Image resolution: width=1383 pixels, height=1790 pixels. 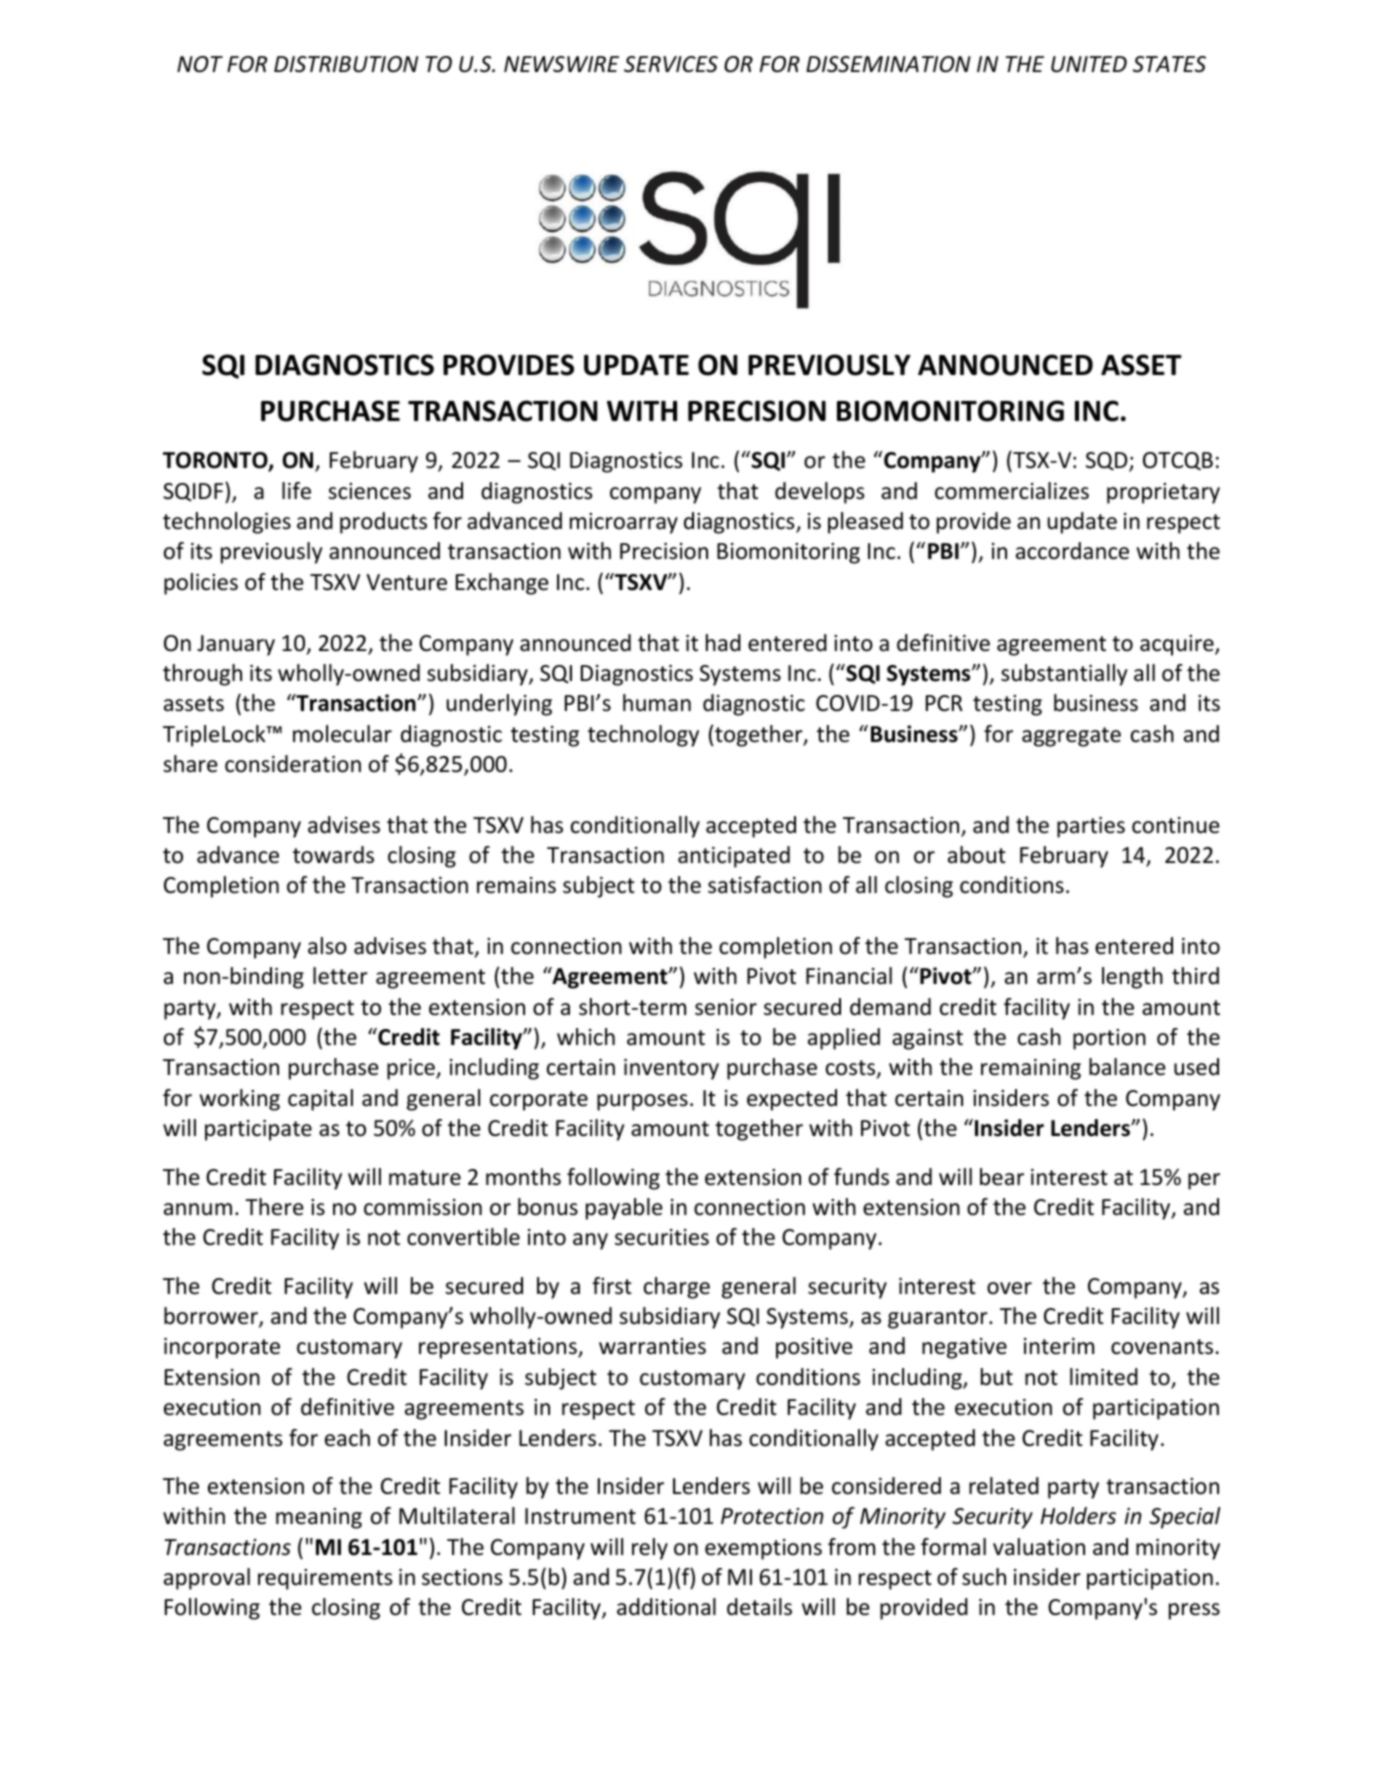 I want to click on Venture, so click(x=406, y=582).
